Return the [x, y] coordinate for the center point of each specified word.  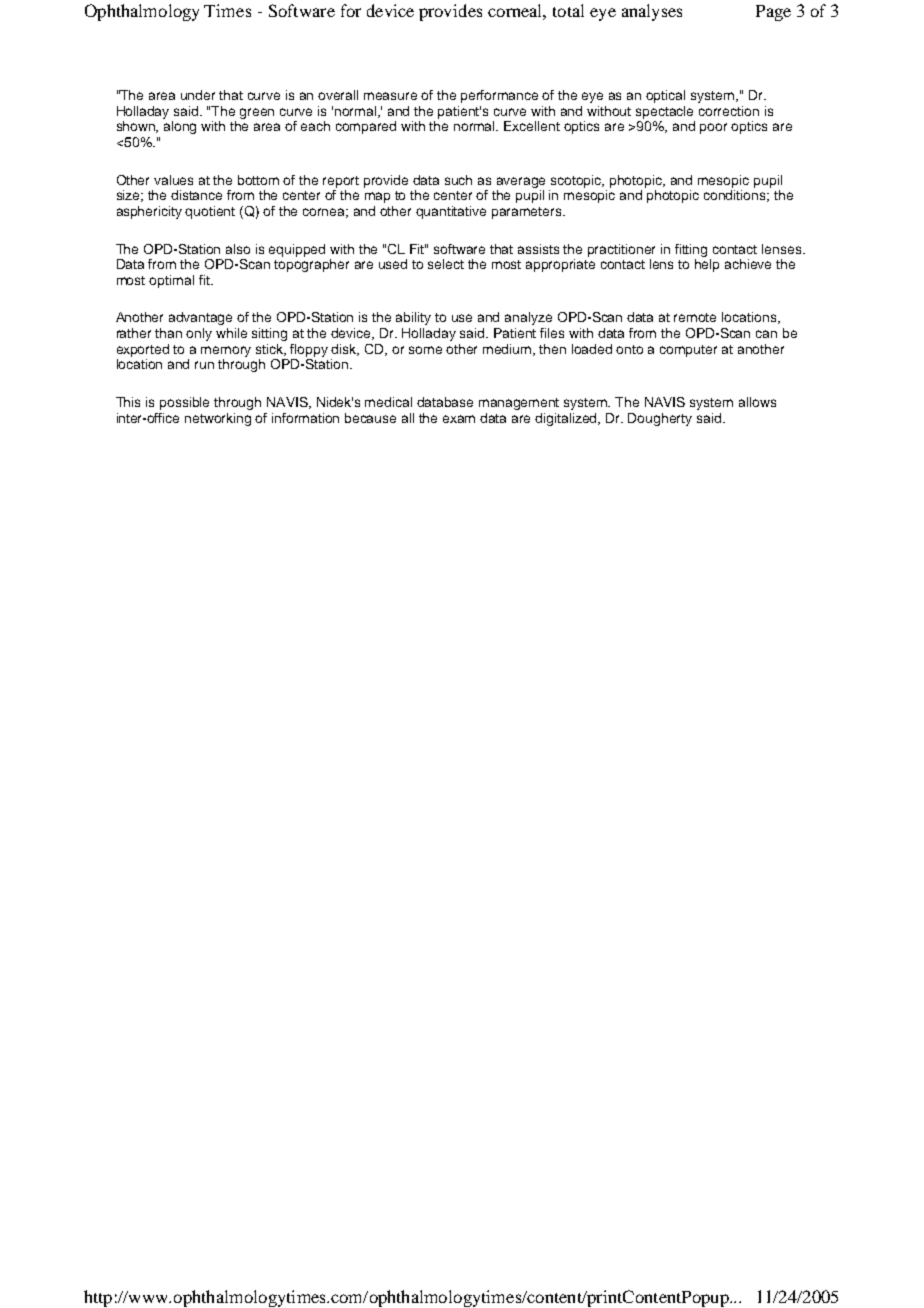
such [458, 180]
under [198, 95]
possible [184, 403]
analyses [652, 12]
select [446, 264]
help [707, 265]
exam [459, 419]
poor [713, 128]
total [568, 10]
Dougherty [660, 419]
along [180, 127]
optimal [171, 281]
